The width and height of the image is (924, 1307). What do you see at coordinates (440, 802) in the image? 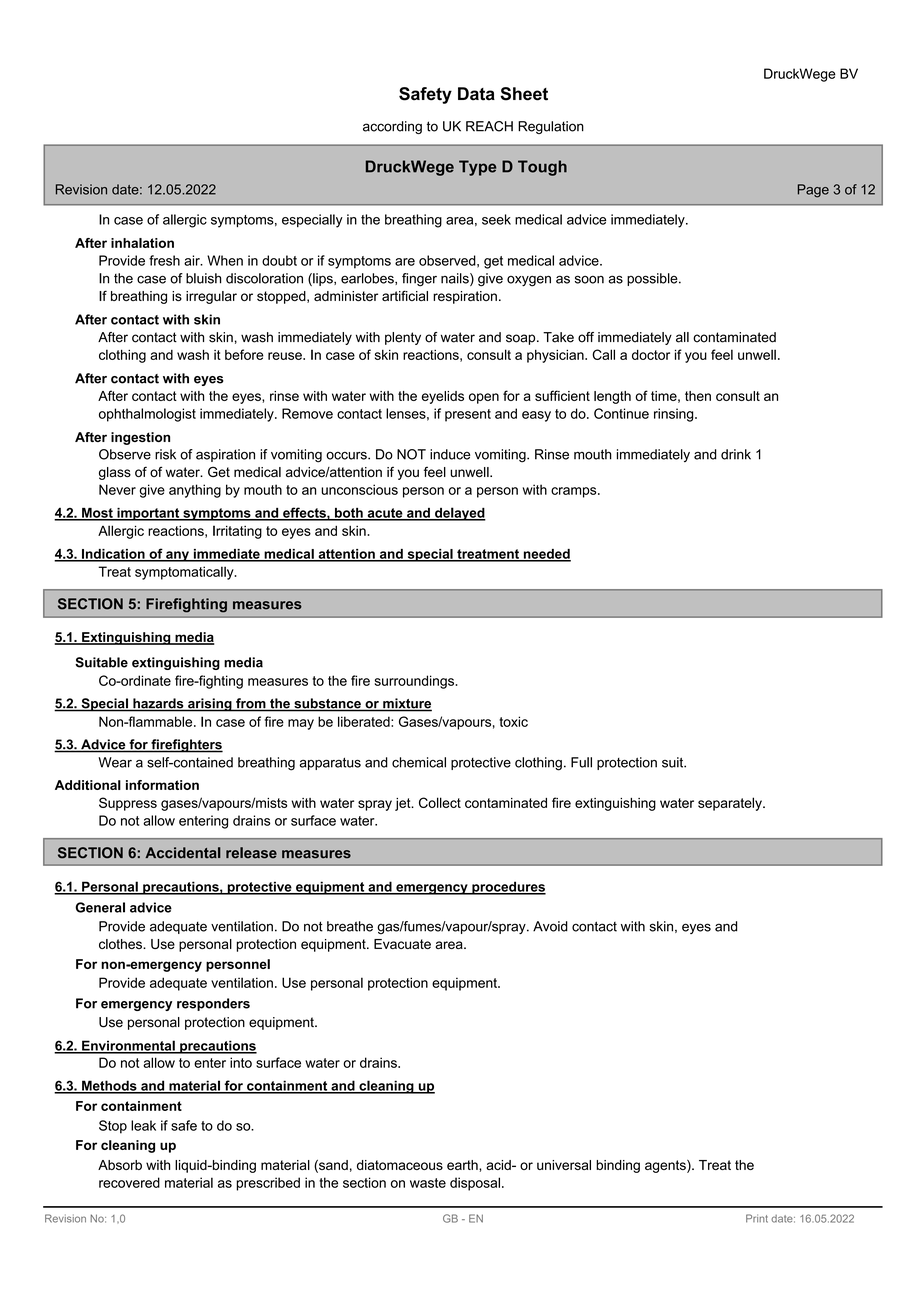
I see `Collect` at bounding box center [440, 802].
